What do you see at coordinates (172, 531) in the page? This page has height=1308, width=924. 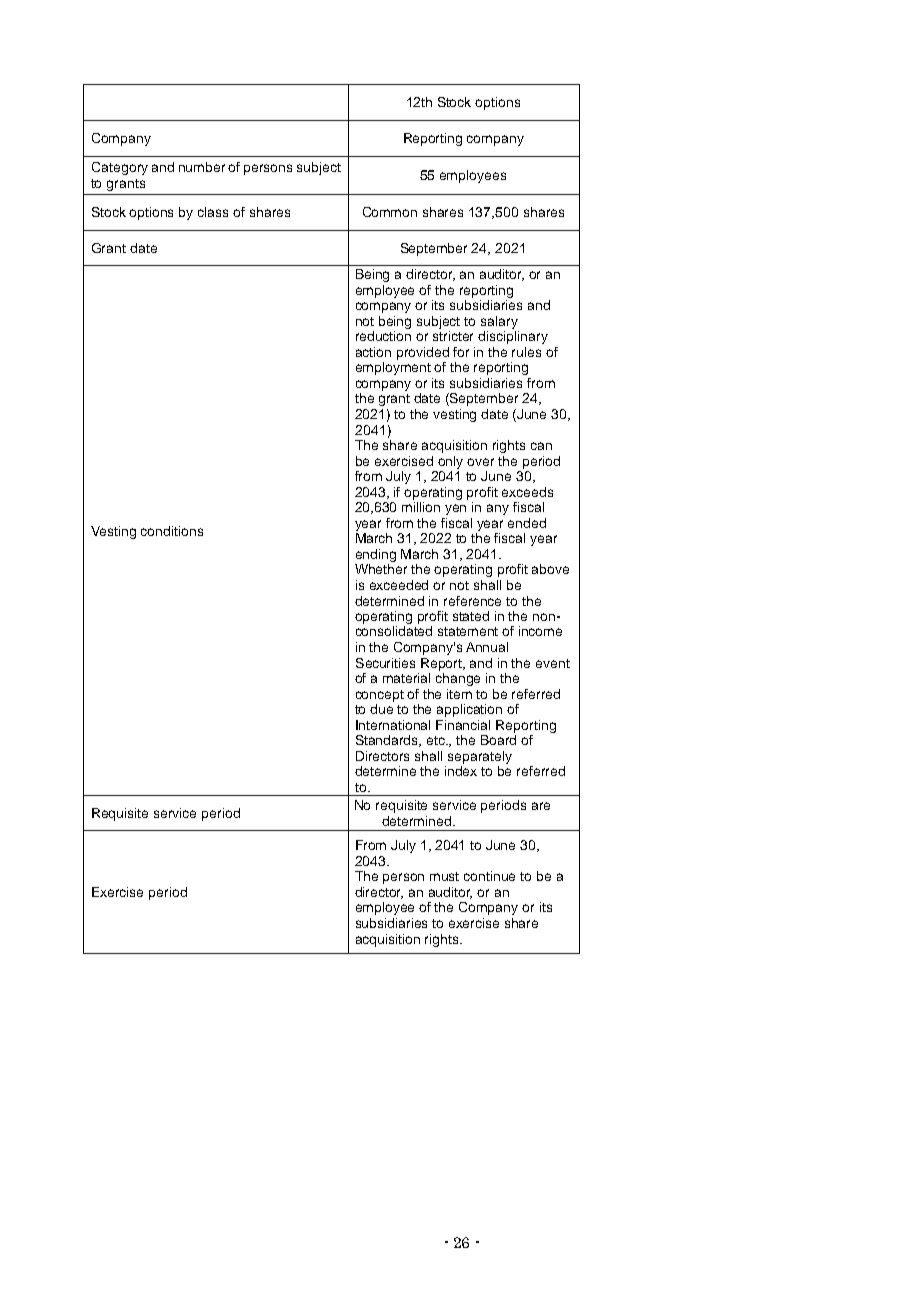 I see `conditions` at bounding box center [172, 531].
